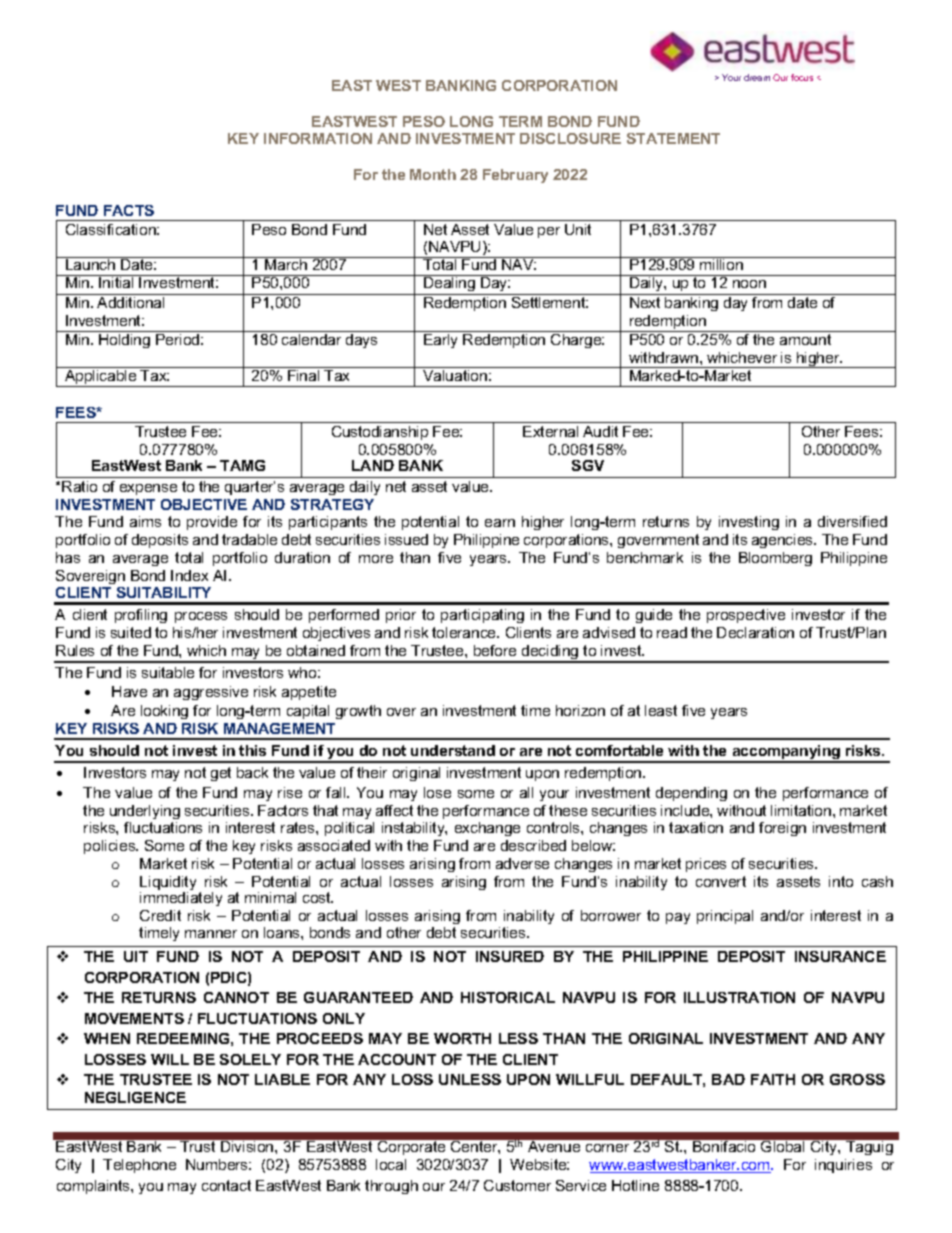 Image resolution: width=952 pixels, height=1233 pixels. I want to click on profiling, so click(141, 616).
